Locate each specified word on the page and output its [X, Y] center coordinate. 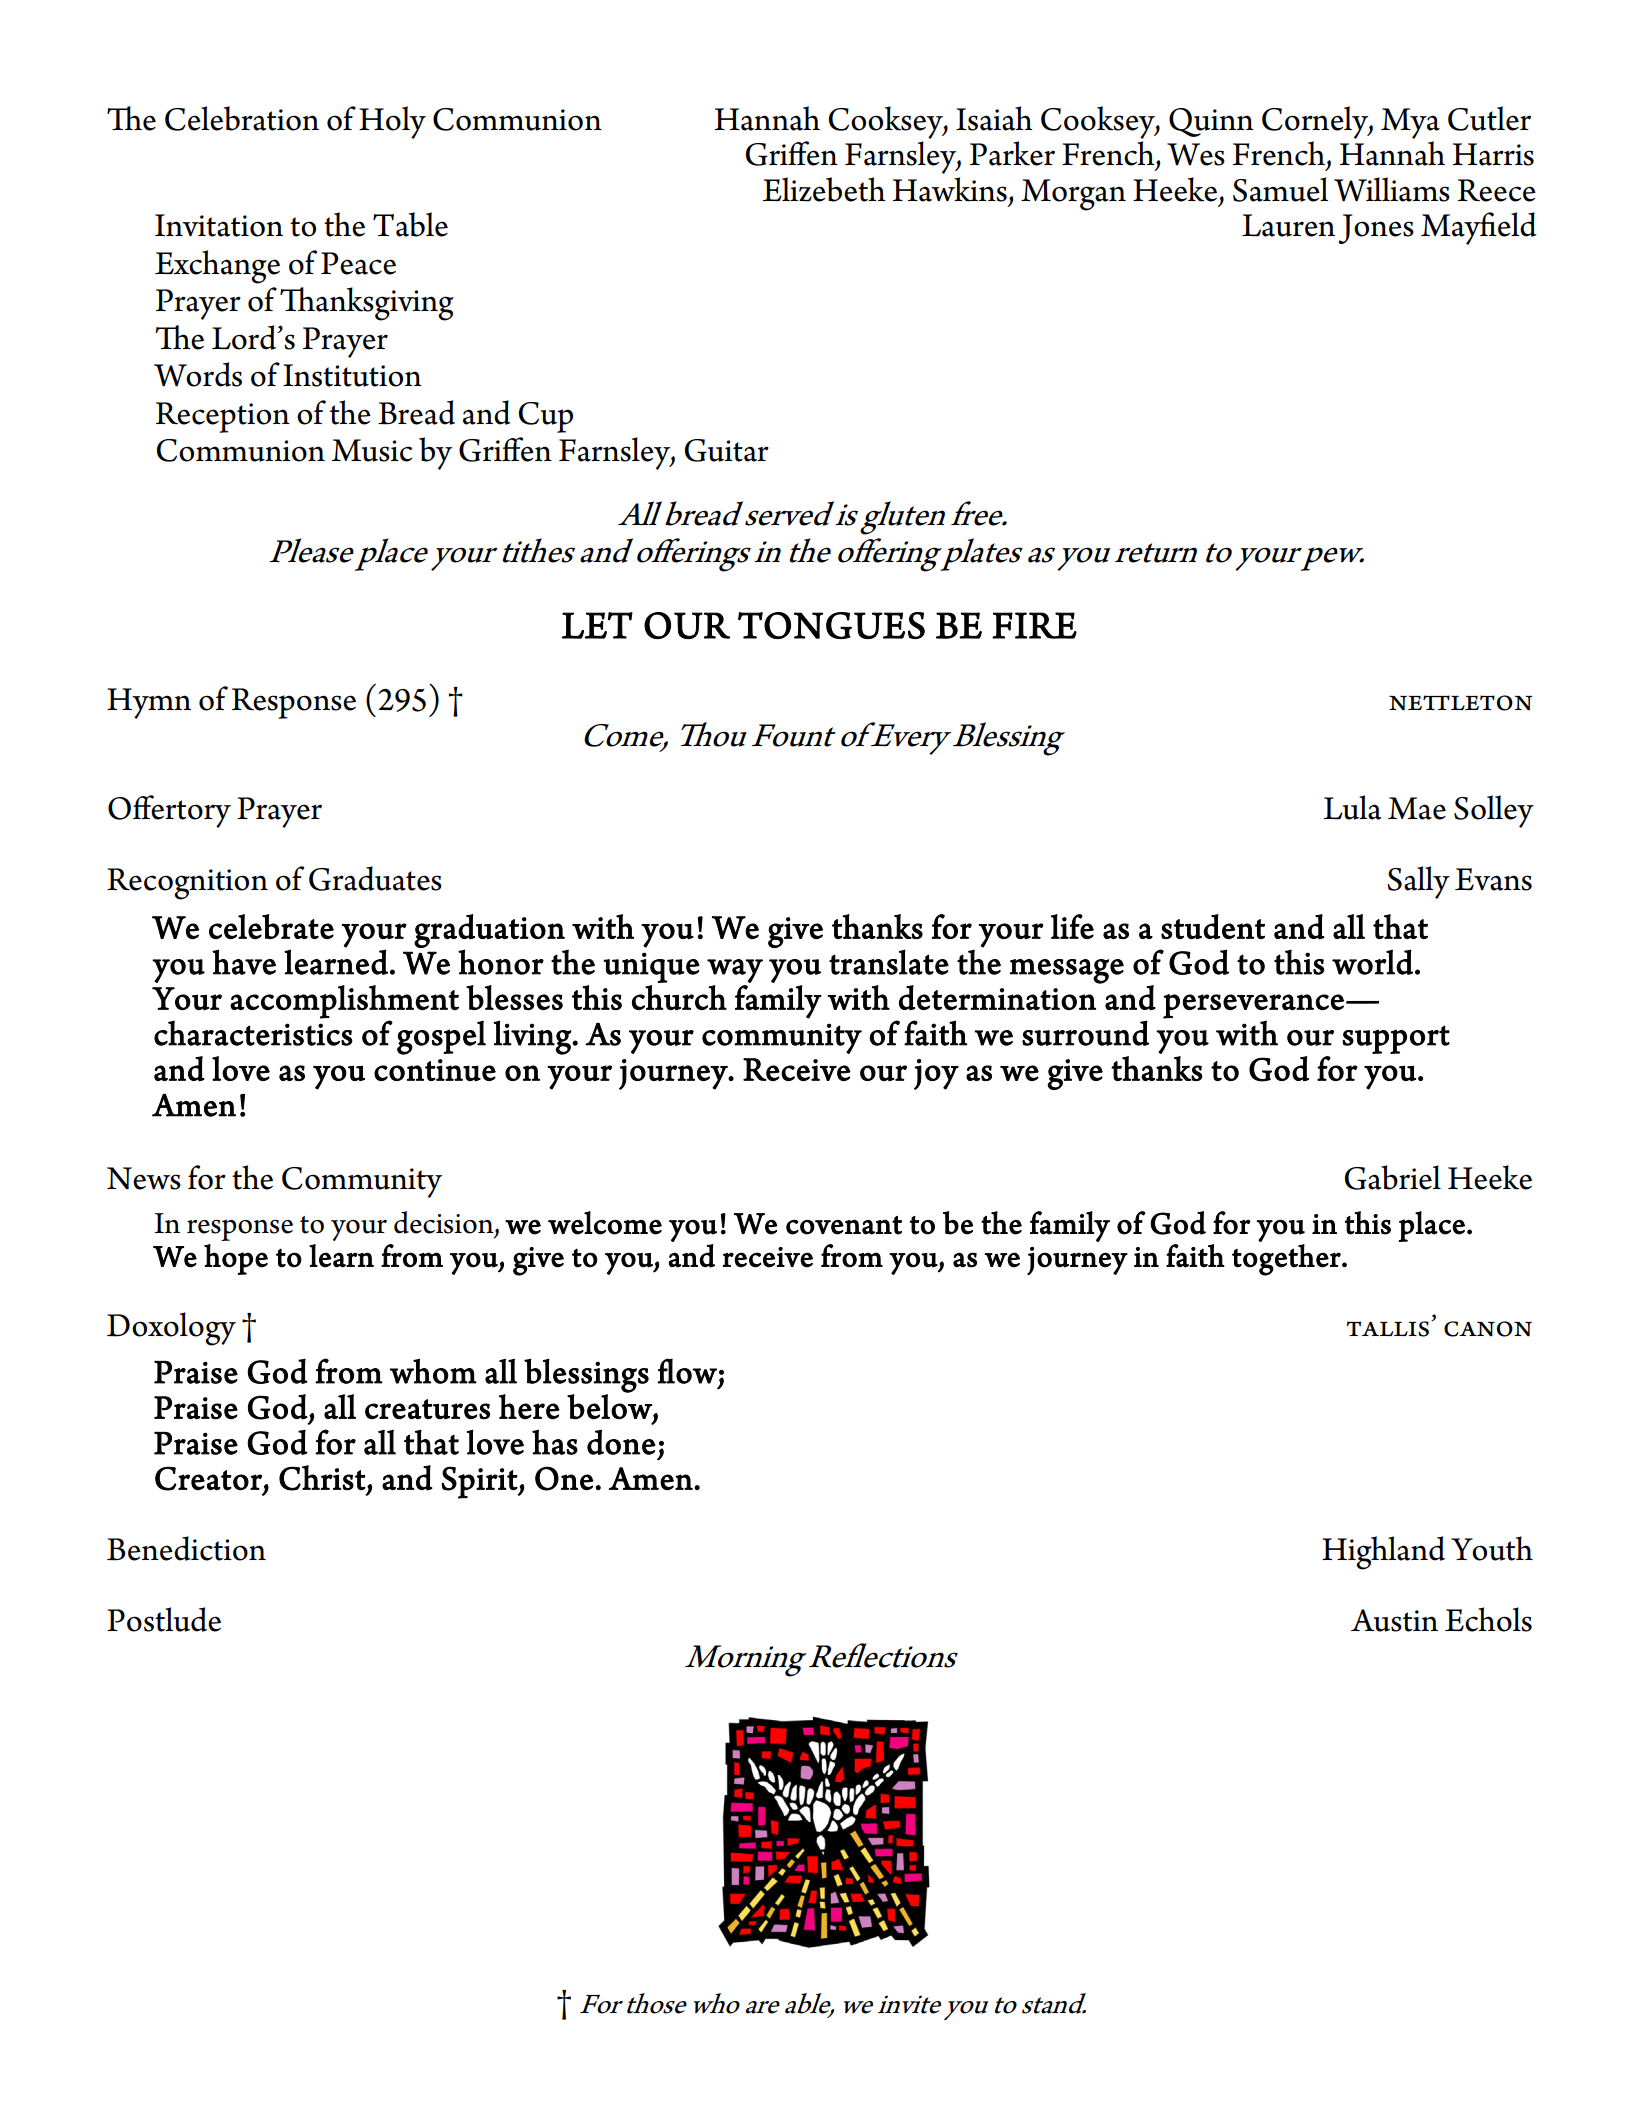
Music [372, 450]
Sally [1418, 882]
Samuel [1280, 189]
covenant [844, 1225]
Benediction [186, 1548]
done [621, 1442]
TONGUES [831, 625]
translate [889, 962]
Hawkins [950, 189]
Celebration [242, 118]
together [1287, 1260]
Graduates [375, 878]
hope [236, 1259]
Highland [1383, 1553]
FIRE [1034, 625]
